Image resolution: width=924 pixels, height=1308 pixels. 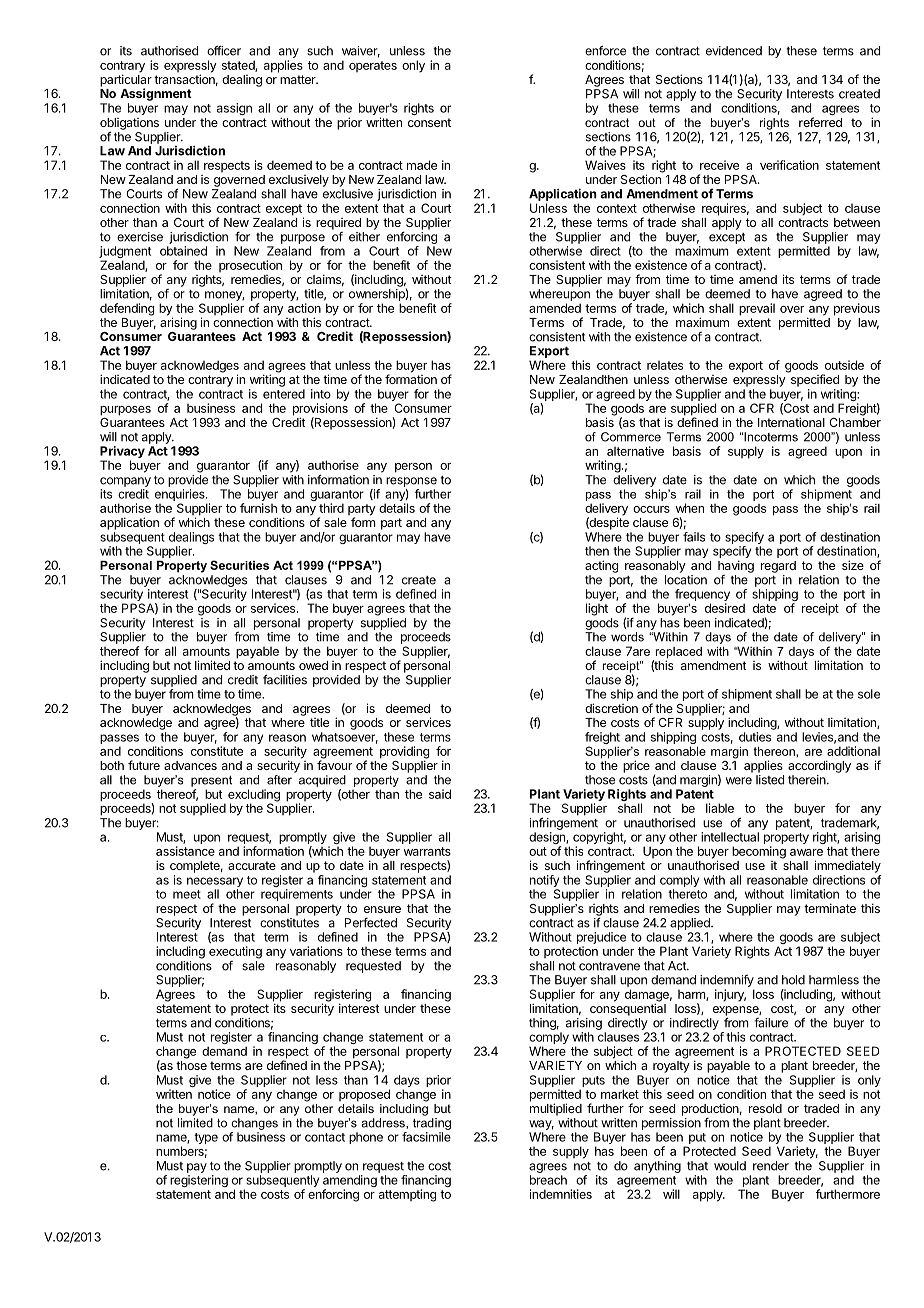 What do you see at coordinates (734, 51) in the screenshot?
I see `evidenced` at bounding box center [734, 51].
